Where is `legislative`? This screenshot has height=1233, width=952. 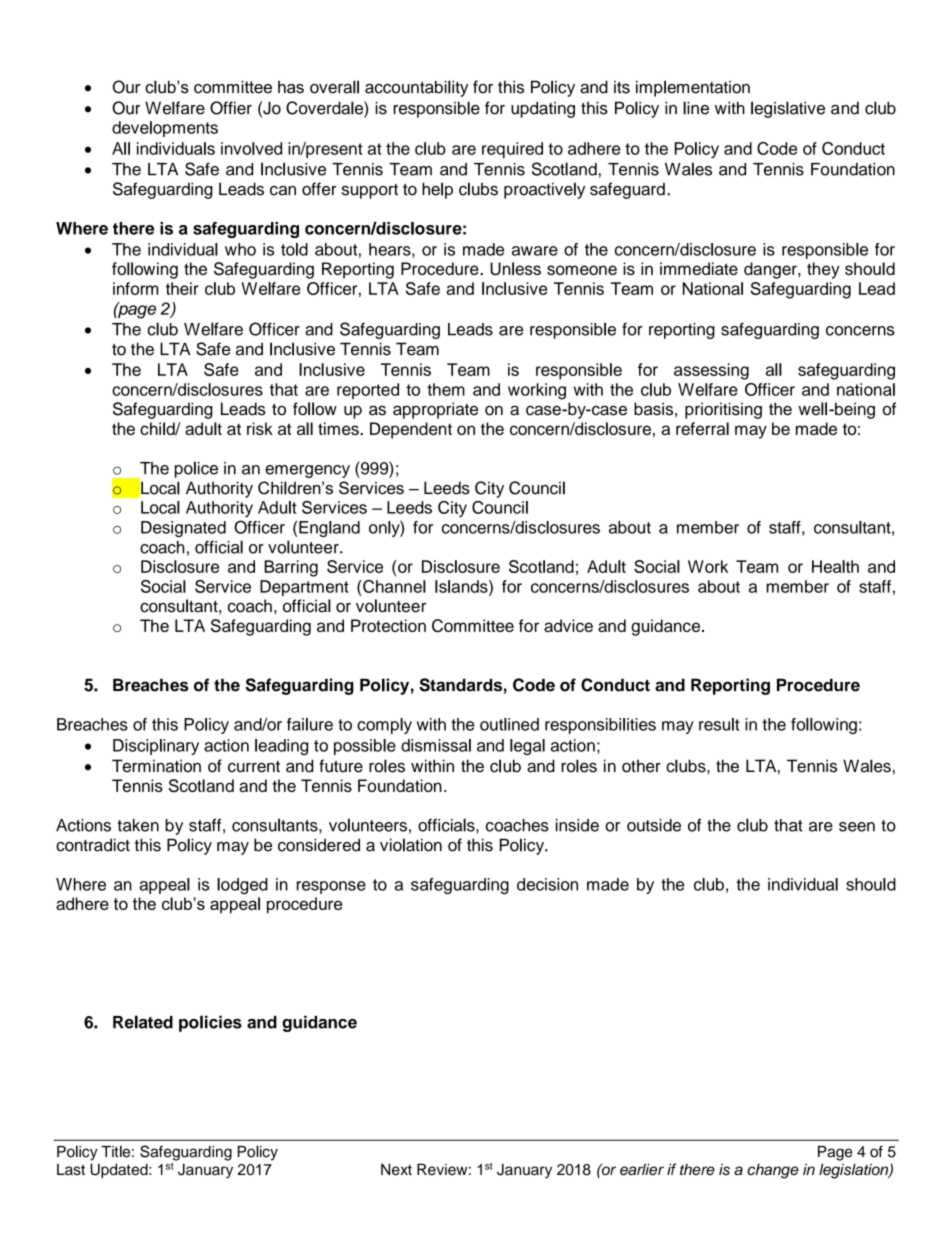
legislative is located at coordinates (788, 109).
